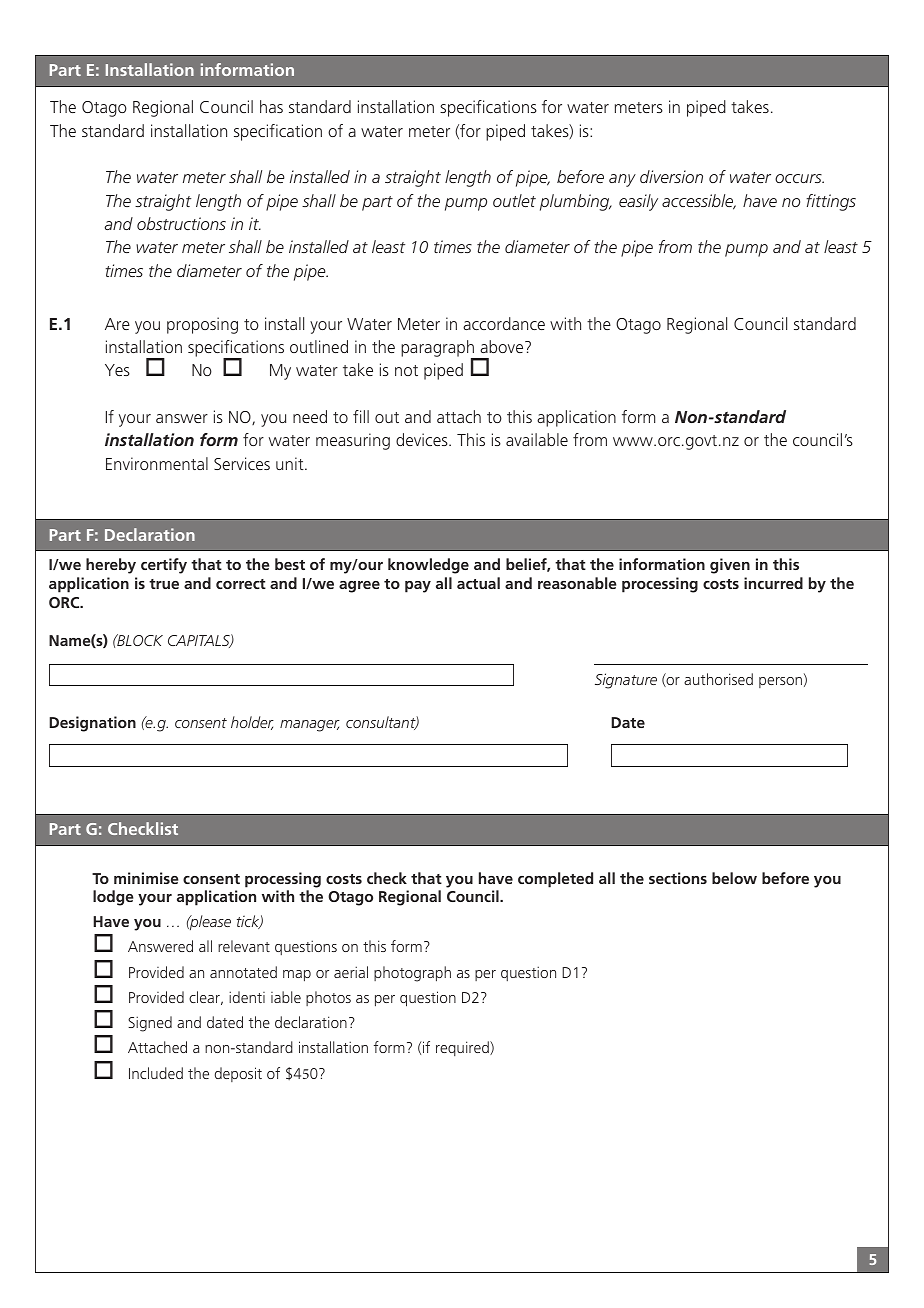 This page has height=1308, width=924. What do you see at coordinates (463, 1048) in the page?
I see `required` at bounding box center [463, 1048].
